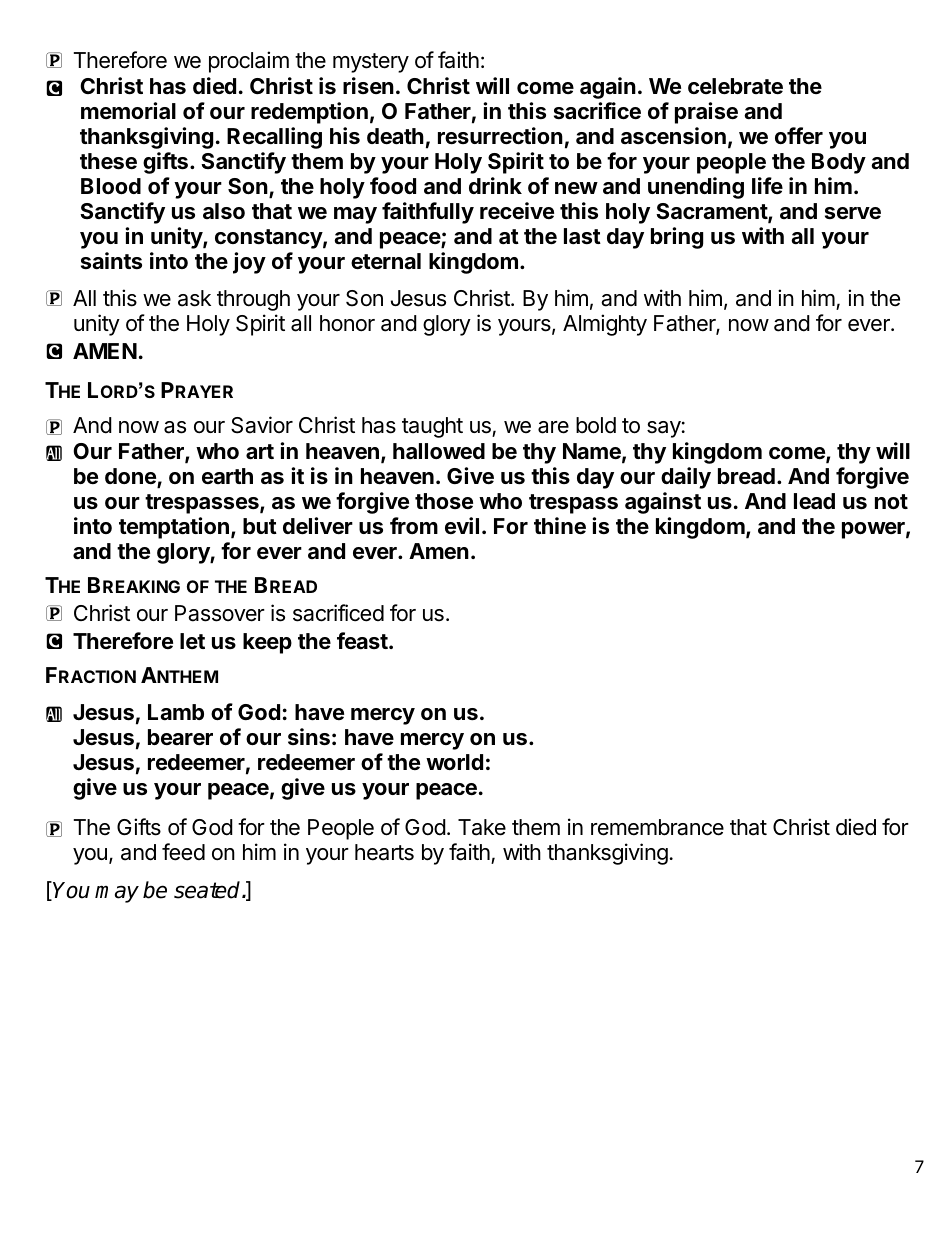 Image resolution: width=952 pixels, height=1233 pixels. I want to click on resurrection, so click(500, 136).
